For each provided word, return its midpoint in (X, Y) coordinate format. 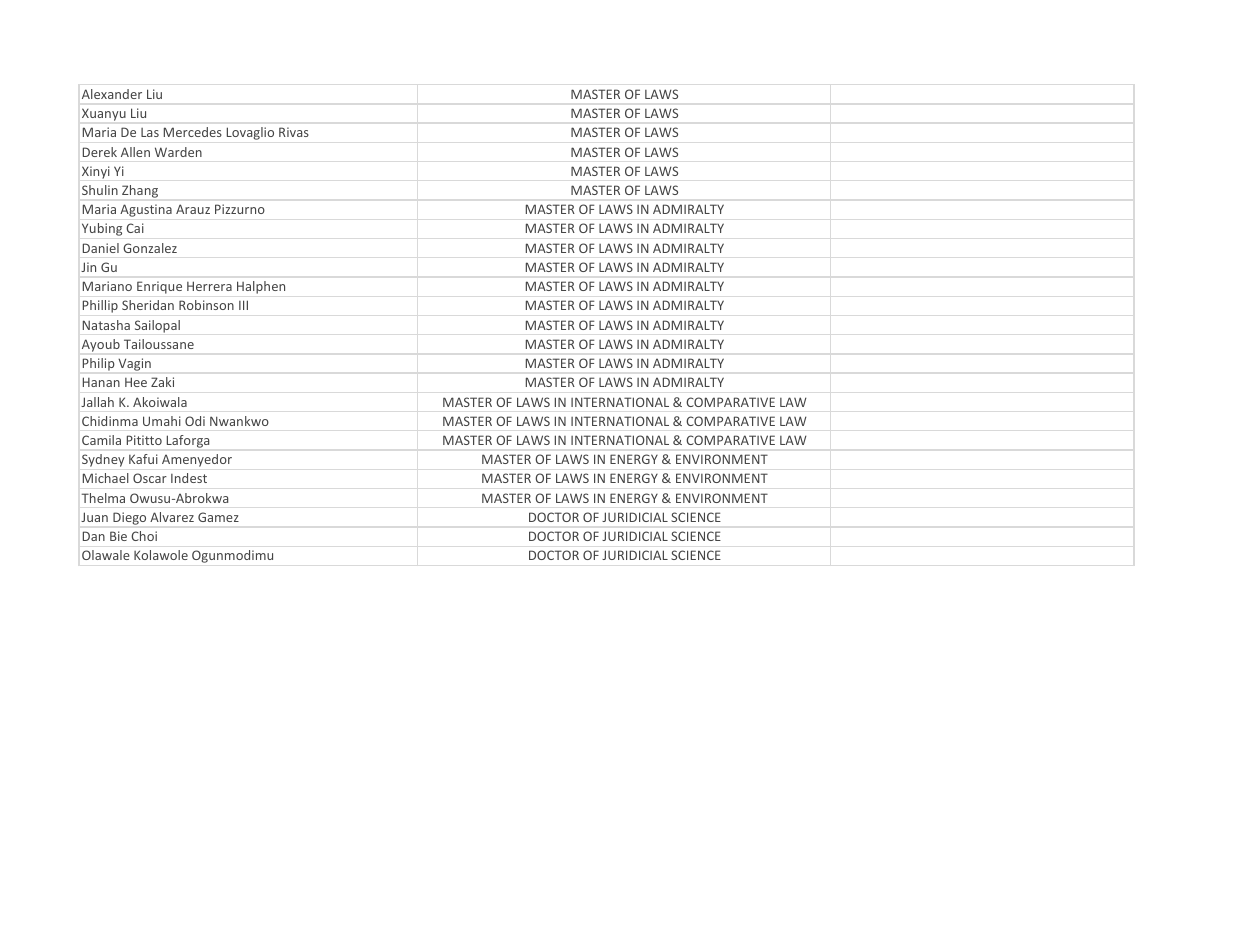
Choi (144, 536)
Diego (129, 518)
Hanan (101, 382)
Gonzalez (150, 248)
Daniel (101, 248)
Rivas (294, 132)
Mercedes (193, 132)
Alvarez (172, 517)
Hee (136, 382)
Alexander (112, 94)
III (243, 305)
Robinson (206, 305)
